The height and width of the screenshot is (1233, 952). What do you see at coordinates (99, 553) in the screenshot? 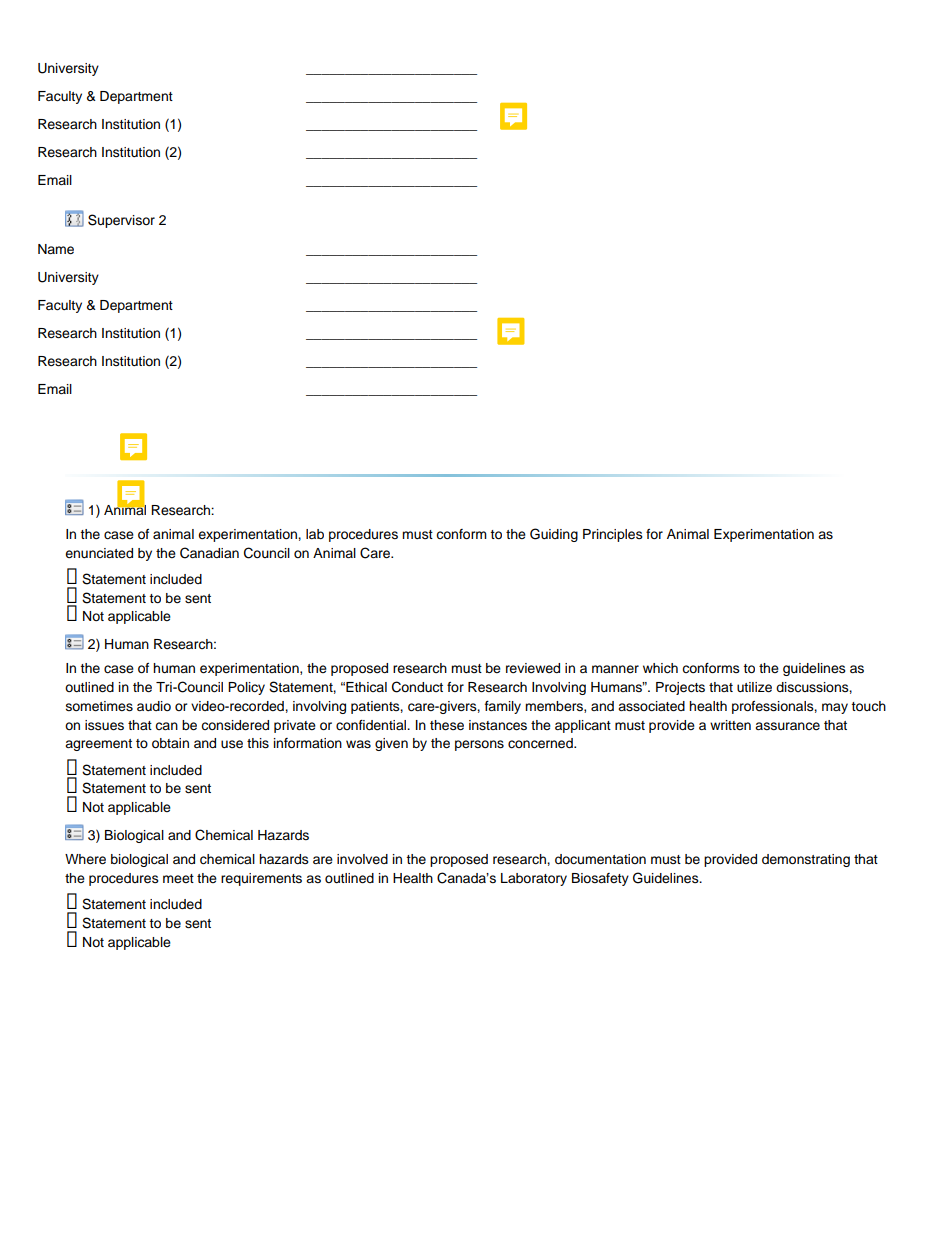
I see `enunciated` at bounding box center [99, 553].
